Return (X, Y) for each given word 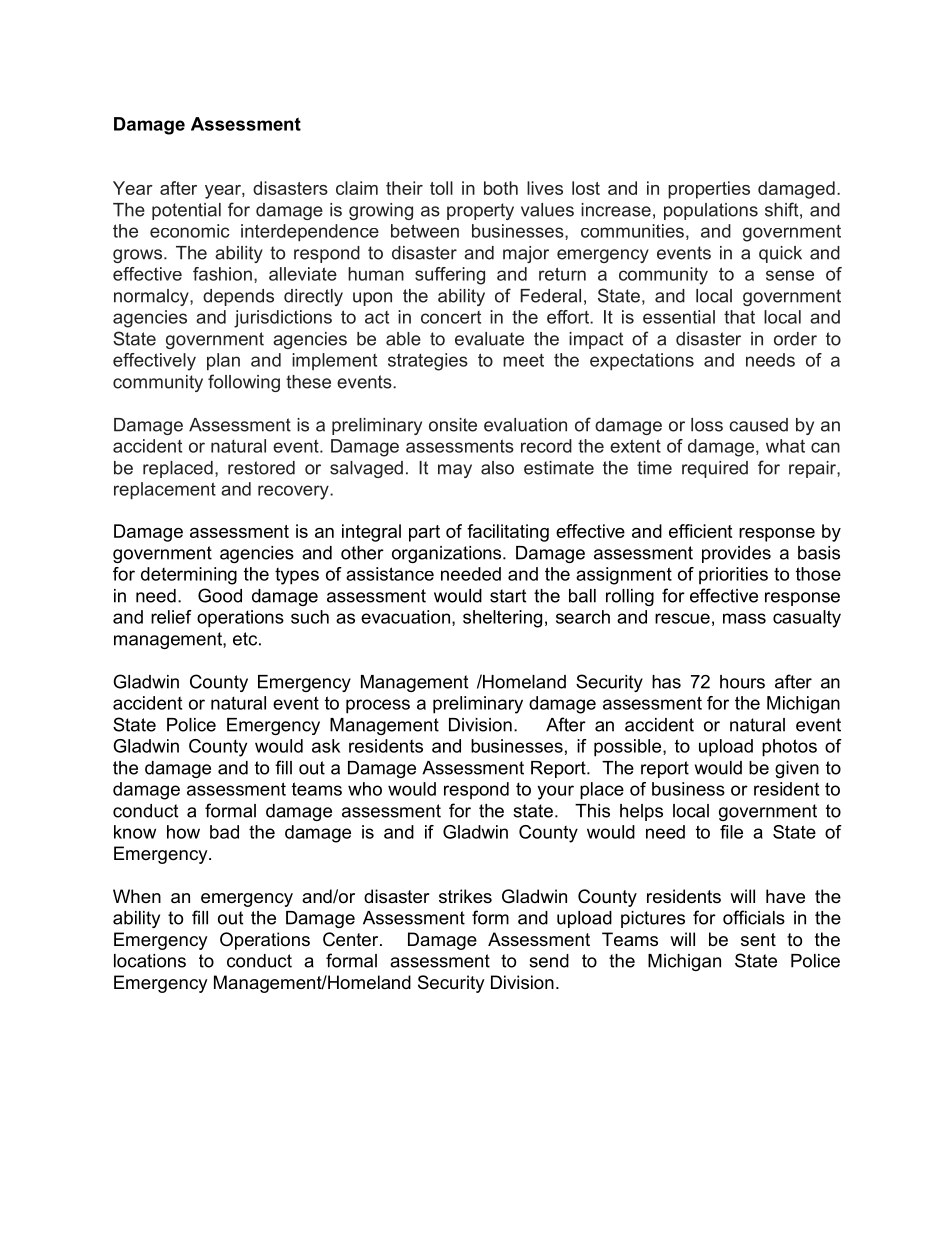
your (555, 792)
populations (711, 211)
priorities (733, 576)
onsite (453, 425)
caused (758, 425)
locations (150, 961)
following (244, 383)
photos (789, 748)
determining (189, 576)
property (480, 211)
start (508, 596)
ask (326, 746)
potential (186, 211)
